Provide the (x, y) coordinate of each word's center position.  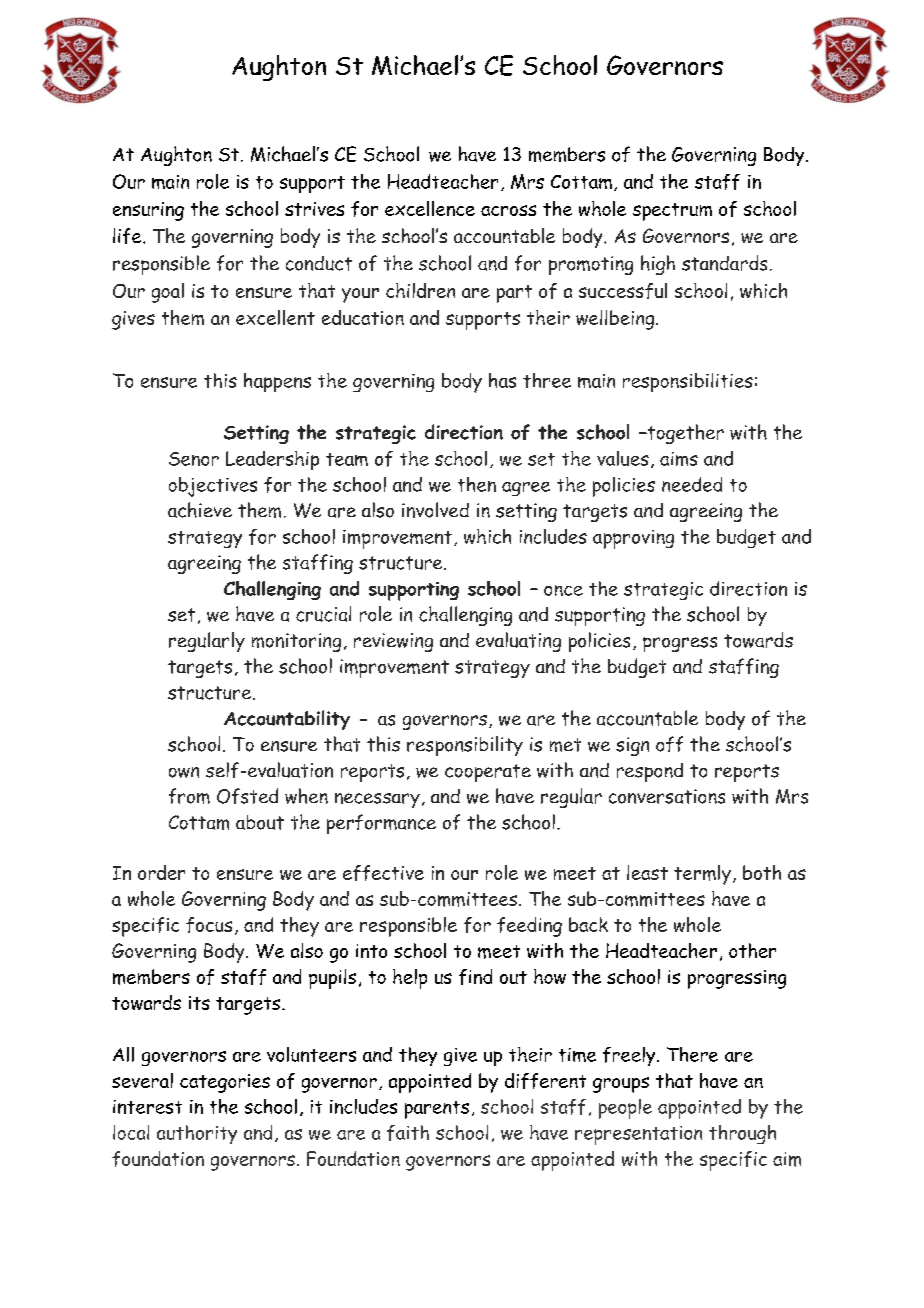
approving (633, 539)
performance (381, 824)
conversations (667, 796)
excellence (430, 208)
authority (197, 1134)
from (189, 796)
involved (435, 510)
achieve (200, 510)
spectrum (672, 212)
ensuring (148, 211)
